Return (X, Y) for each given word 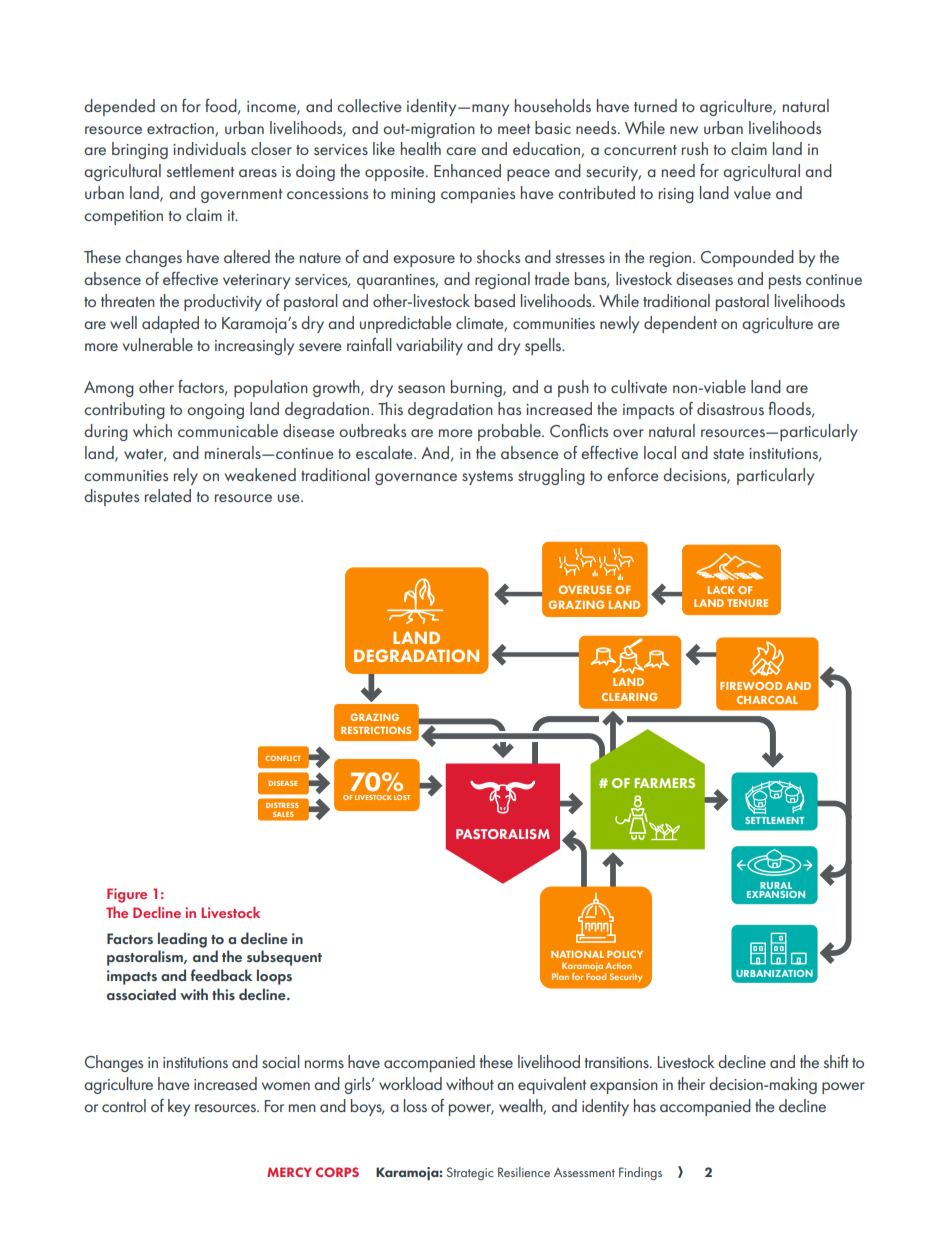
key (179, 1107)
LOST (402, 797)
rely (186, 476)
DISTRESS (282, 805)
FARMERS (664, 783)
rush (695, 148)
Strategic (470, 1173)
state (728, 454)
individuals (209, 148)
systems (487, 478)
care (461, 151)
